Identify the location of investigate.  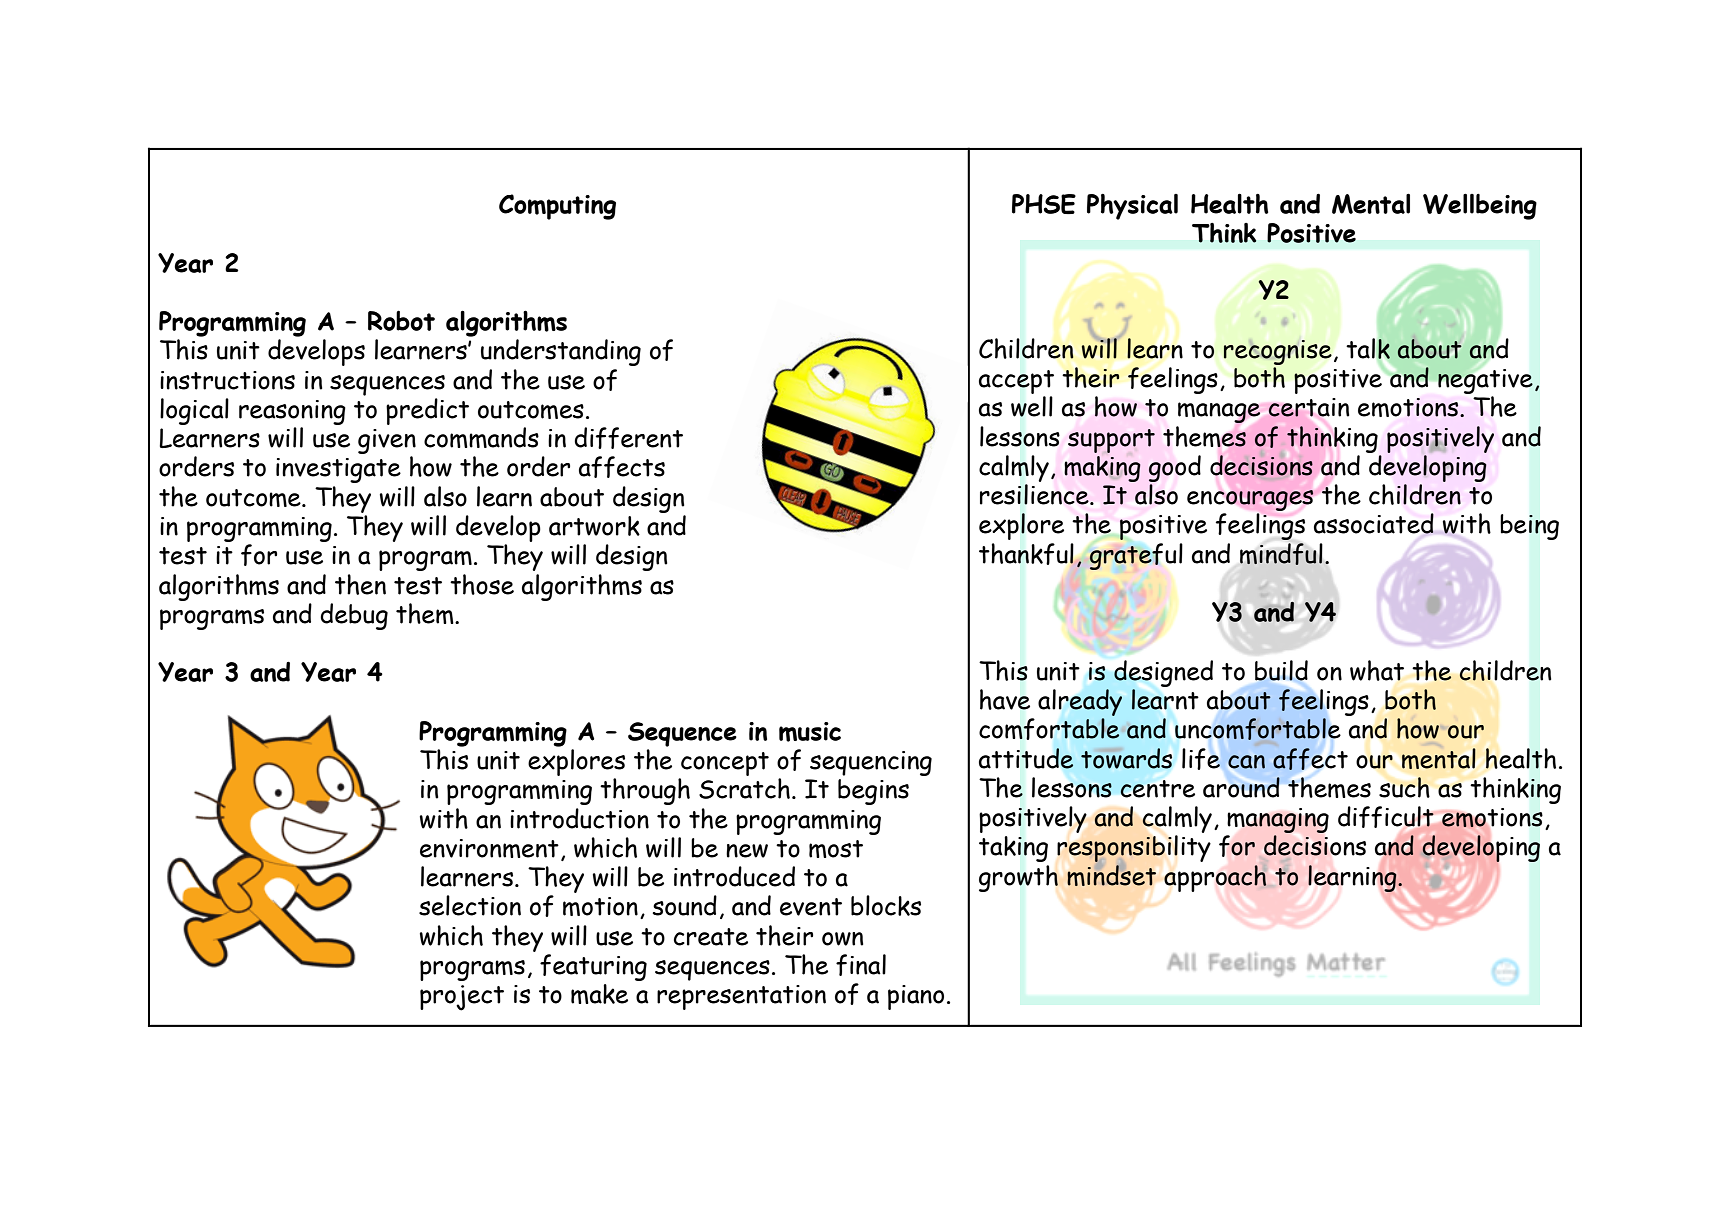
(338, 470).
